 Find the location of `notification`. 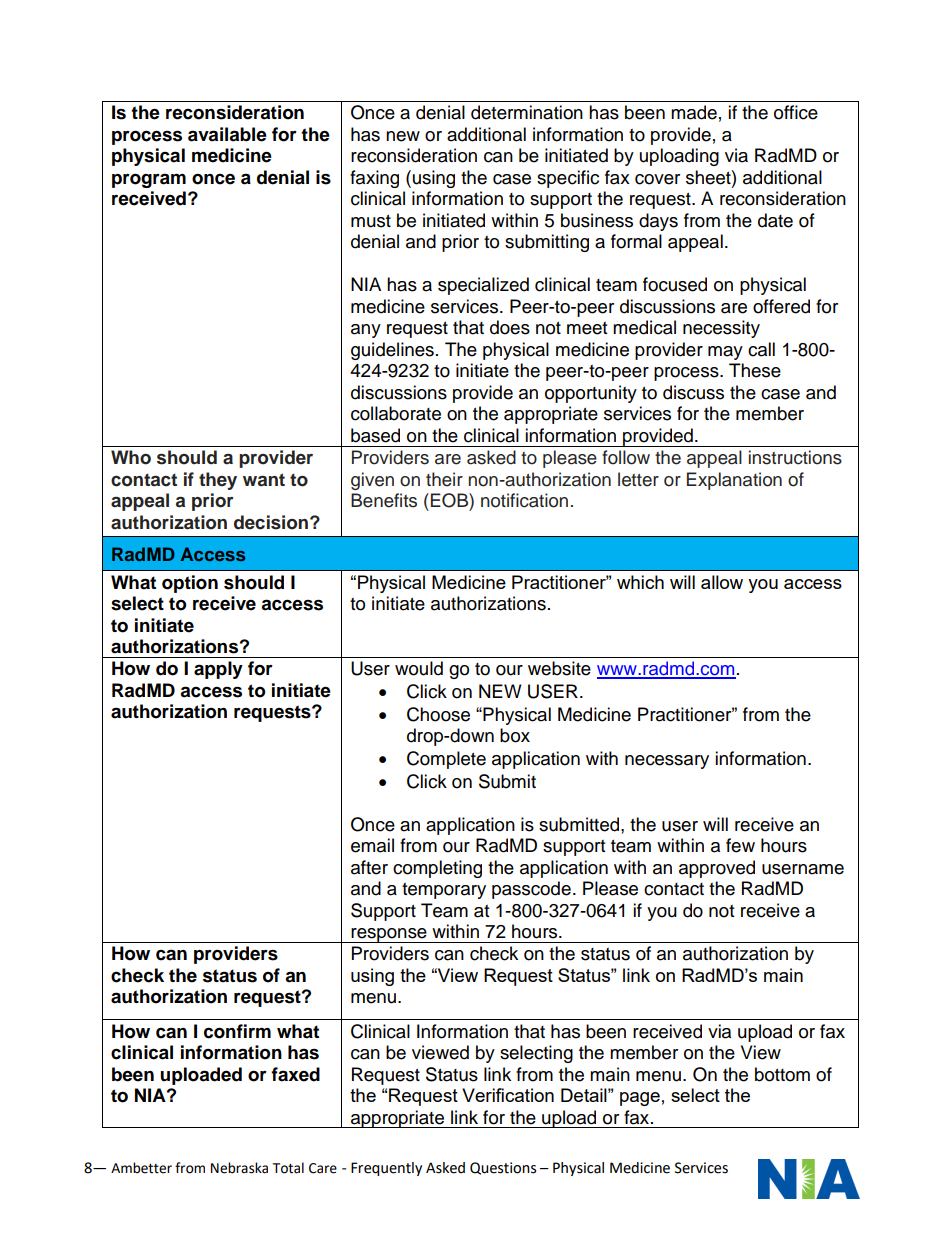

notification is located at coordinates (524, 500).
